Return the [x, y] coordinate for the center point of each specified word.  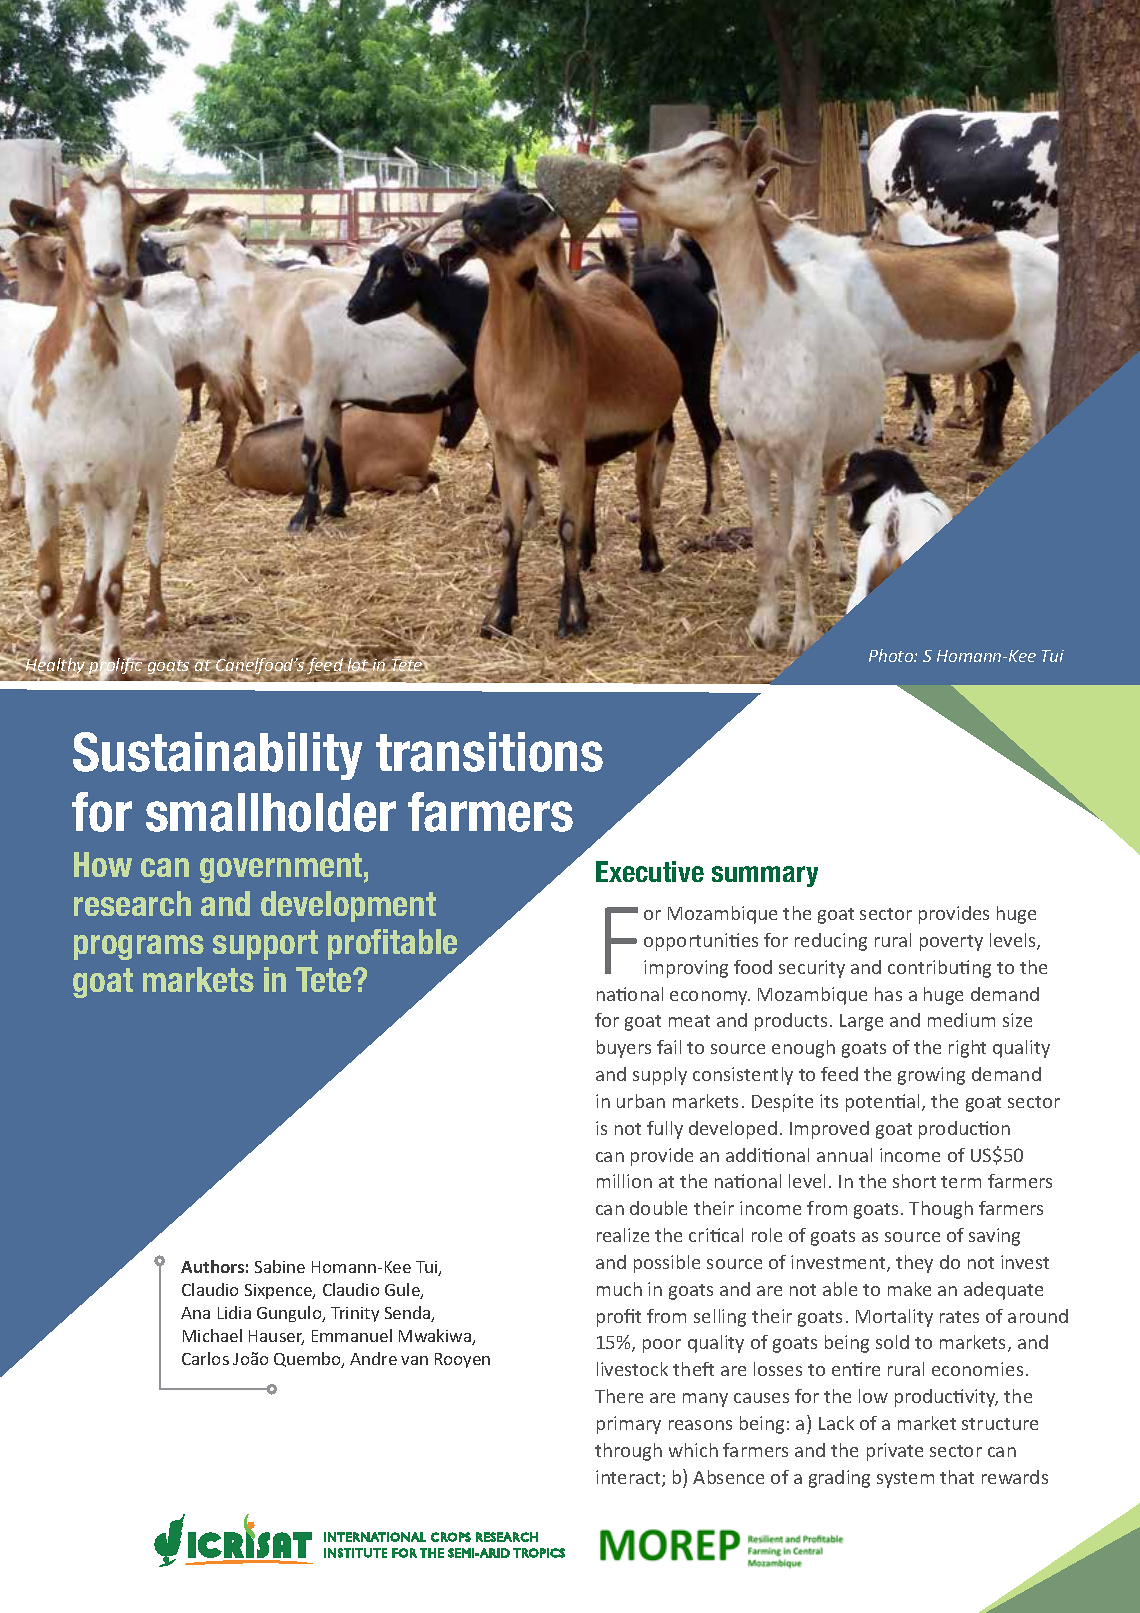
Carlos [205, 1358]
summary [765, 876]
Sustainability [217, 756]
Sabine [280, 1266]
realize [623, 1235]
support [265, 945]
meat [689, 1021]
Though [941, 1210]
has [888, 994]
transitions [489, 752]
